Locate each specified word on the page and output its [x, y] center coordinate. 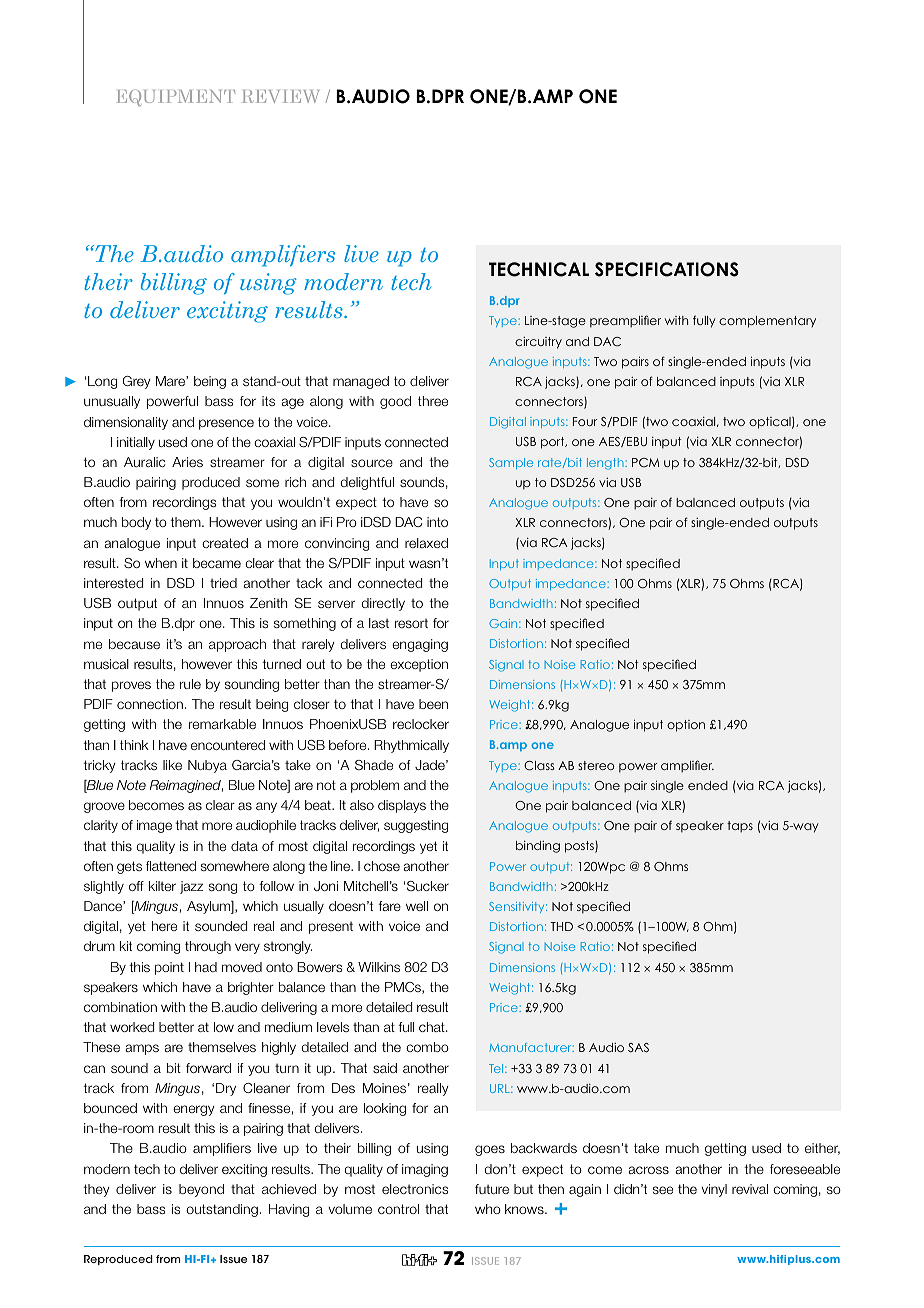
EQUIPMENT [175, 97]
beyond [201, 1190]
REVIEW [280, 96]
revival [750, 1189]
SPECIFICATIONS [667, 269]
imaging [425, 1170]
